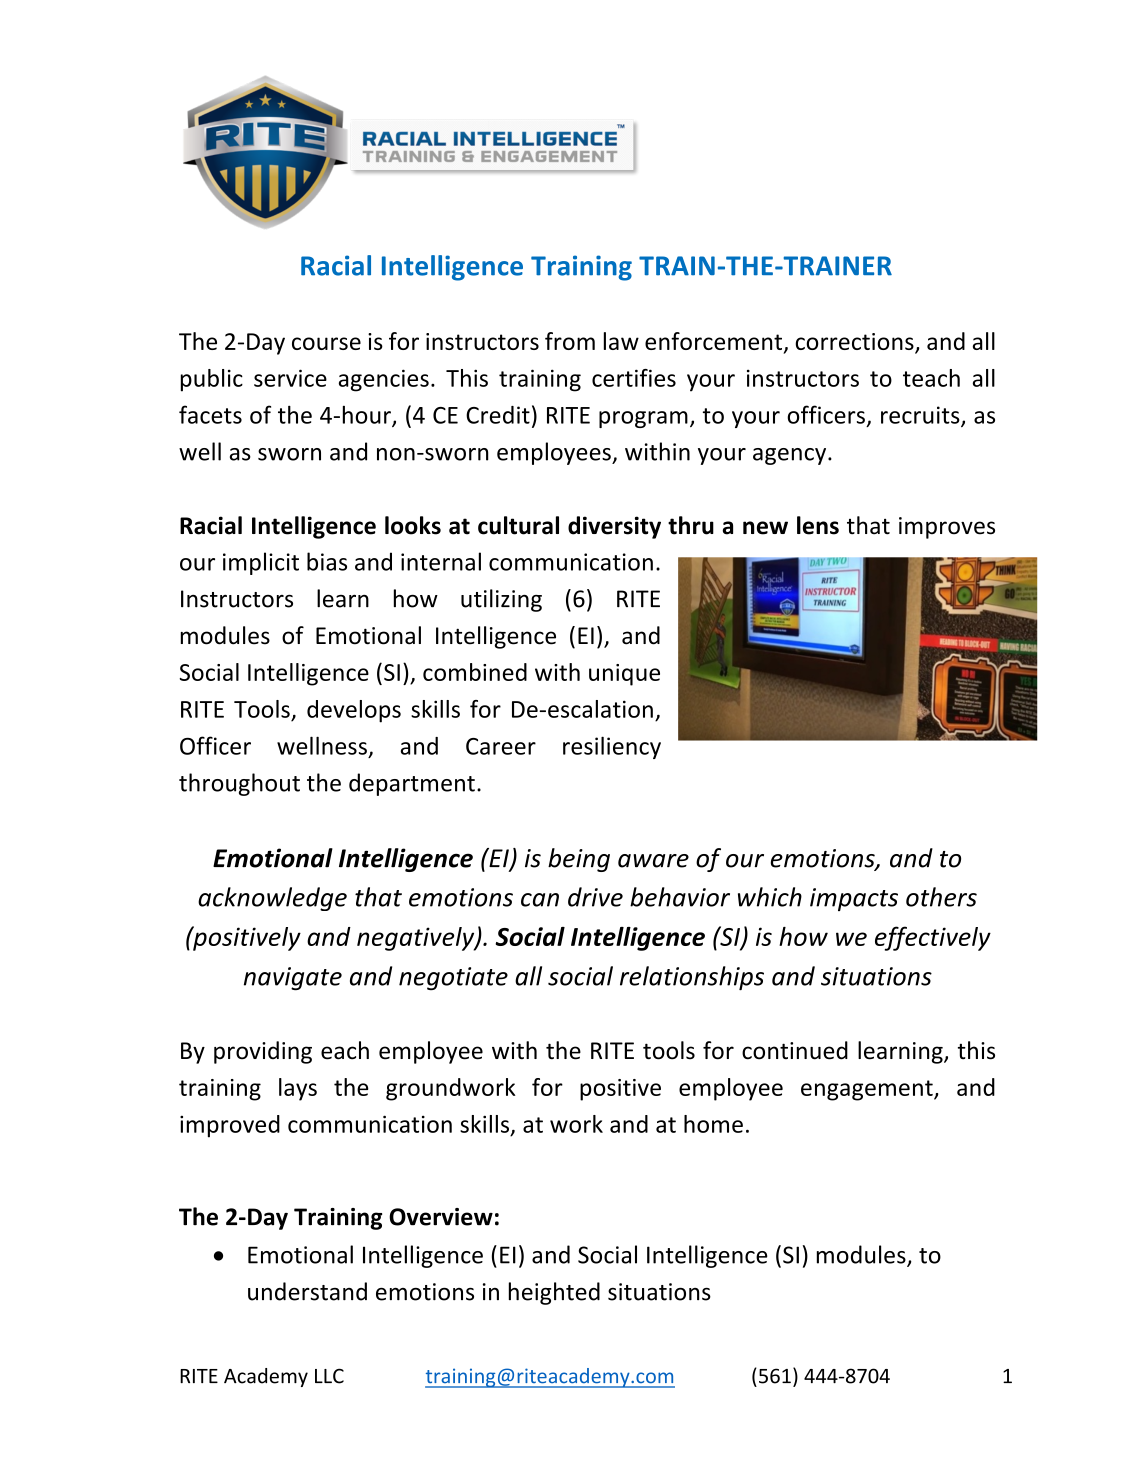  I want to click on service, so click(290, 378).
